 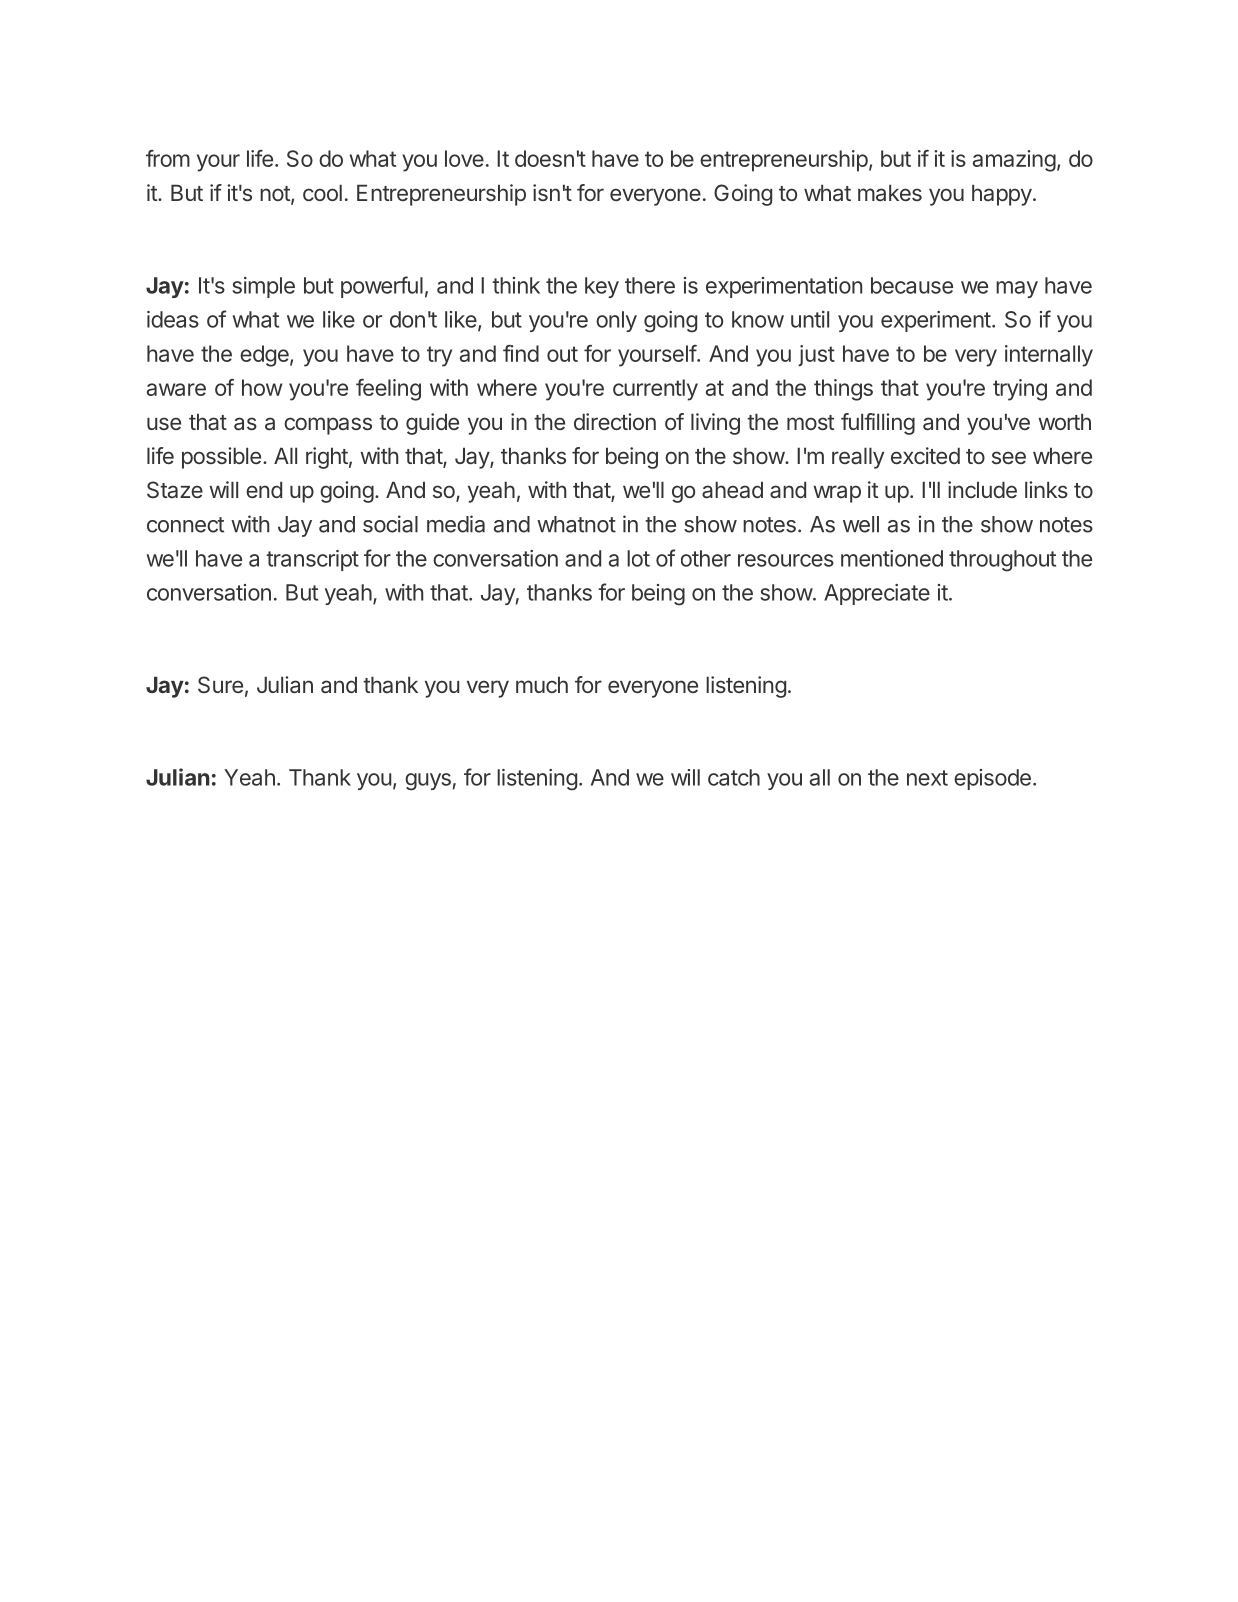 I want to click on guys, so click(x=428, y=782).
